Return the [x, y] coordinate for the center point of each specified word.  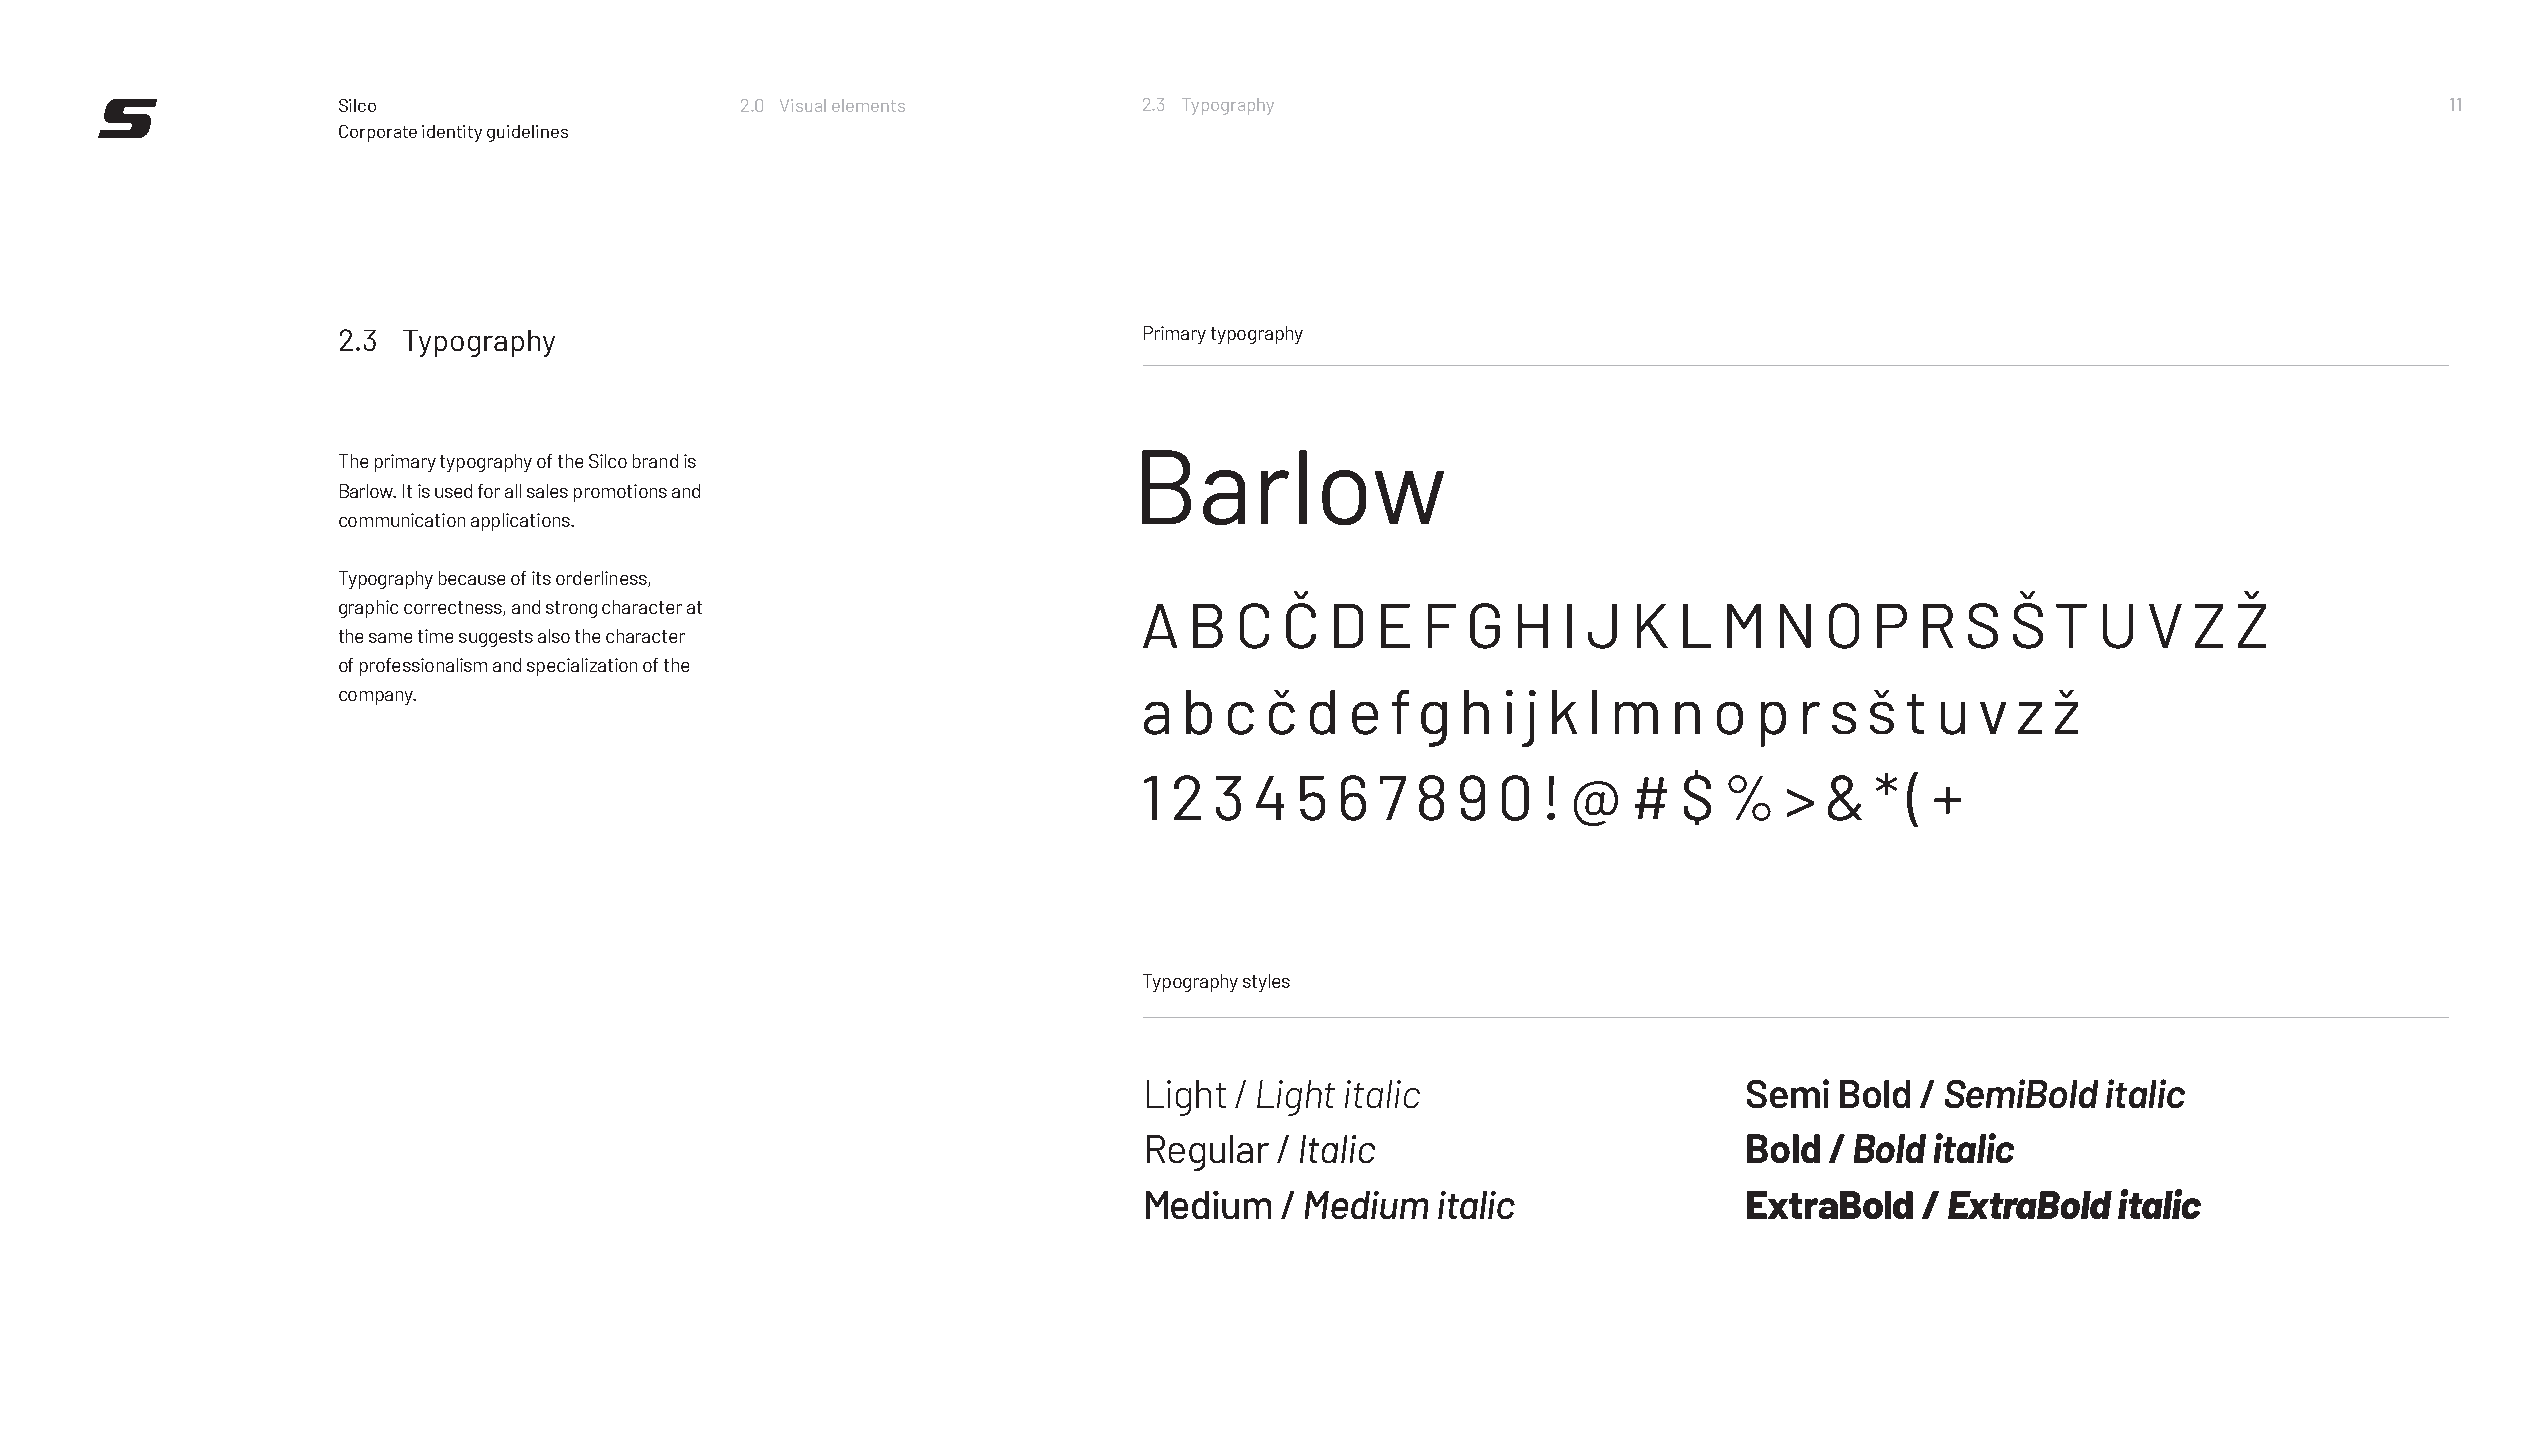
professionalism [423, 667]
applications [521, 522]
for [489, 491]
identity [452, 133]
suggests [496, 638]
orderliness [602, 579]
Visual [803, 105]
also [554, 636]
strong [571, 609]
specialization [582, 667]
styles [1266, 983]
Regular [1208, 1153]
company [377, 698]
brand [655, 461]
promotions [620, 493]
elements [868, 105]
